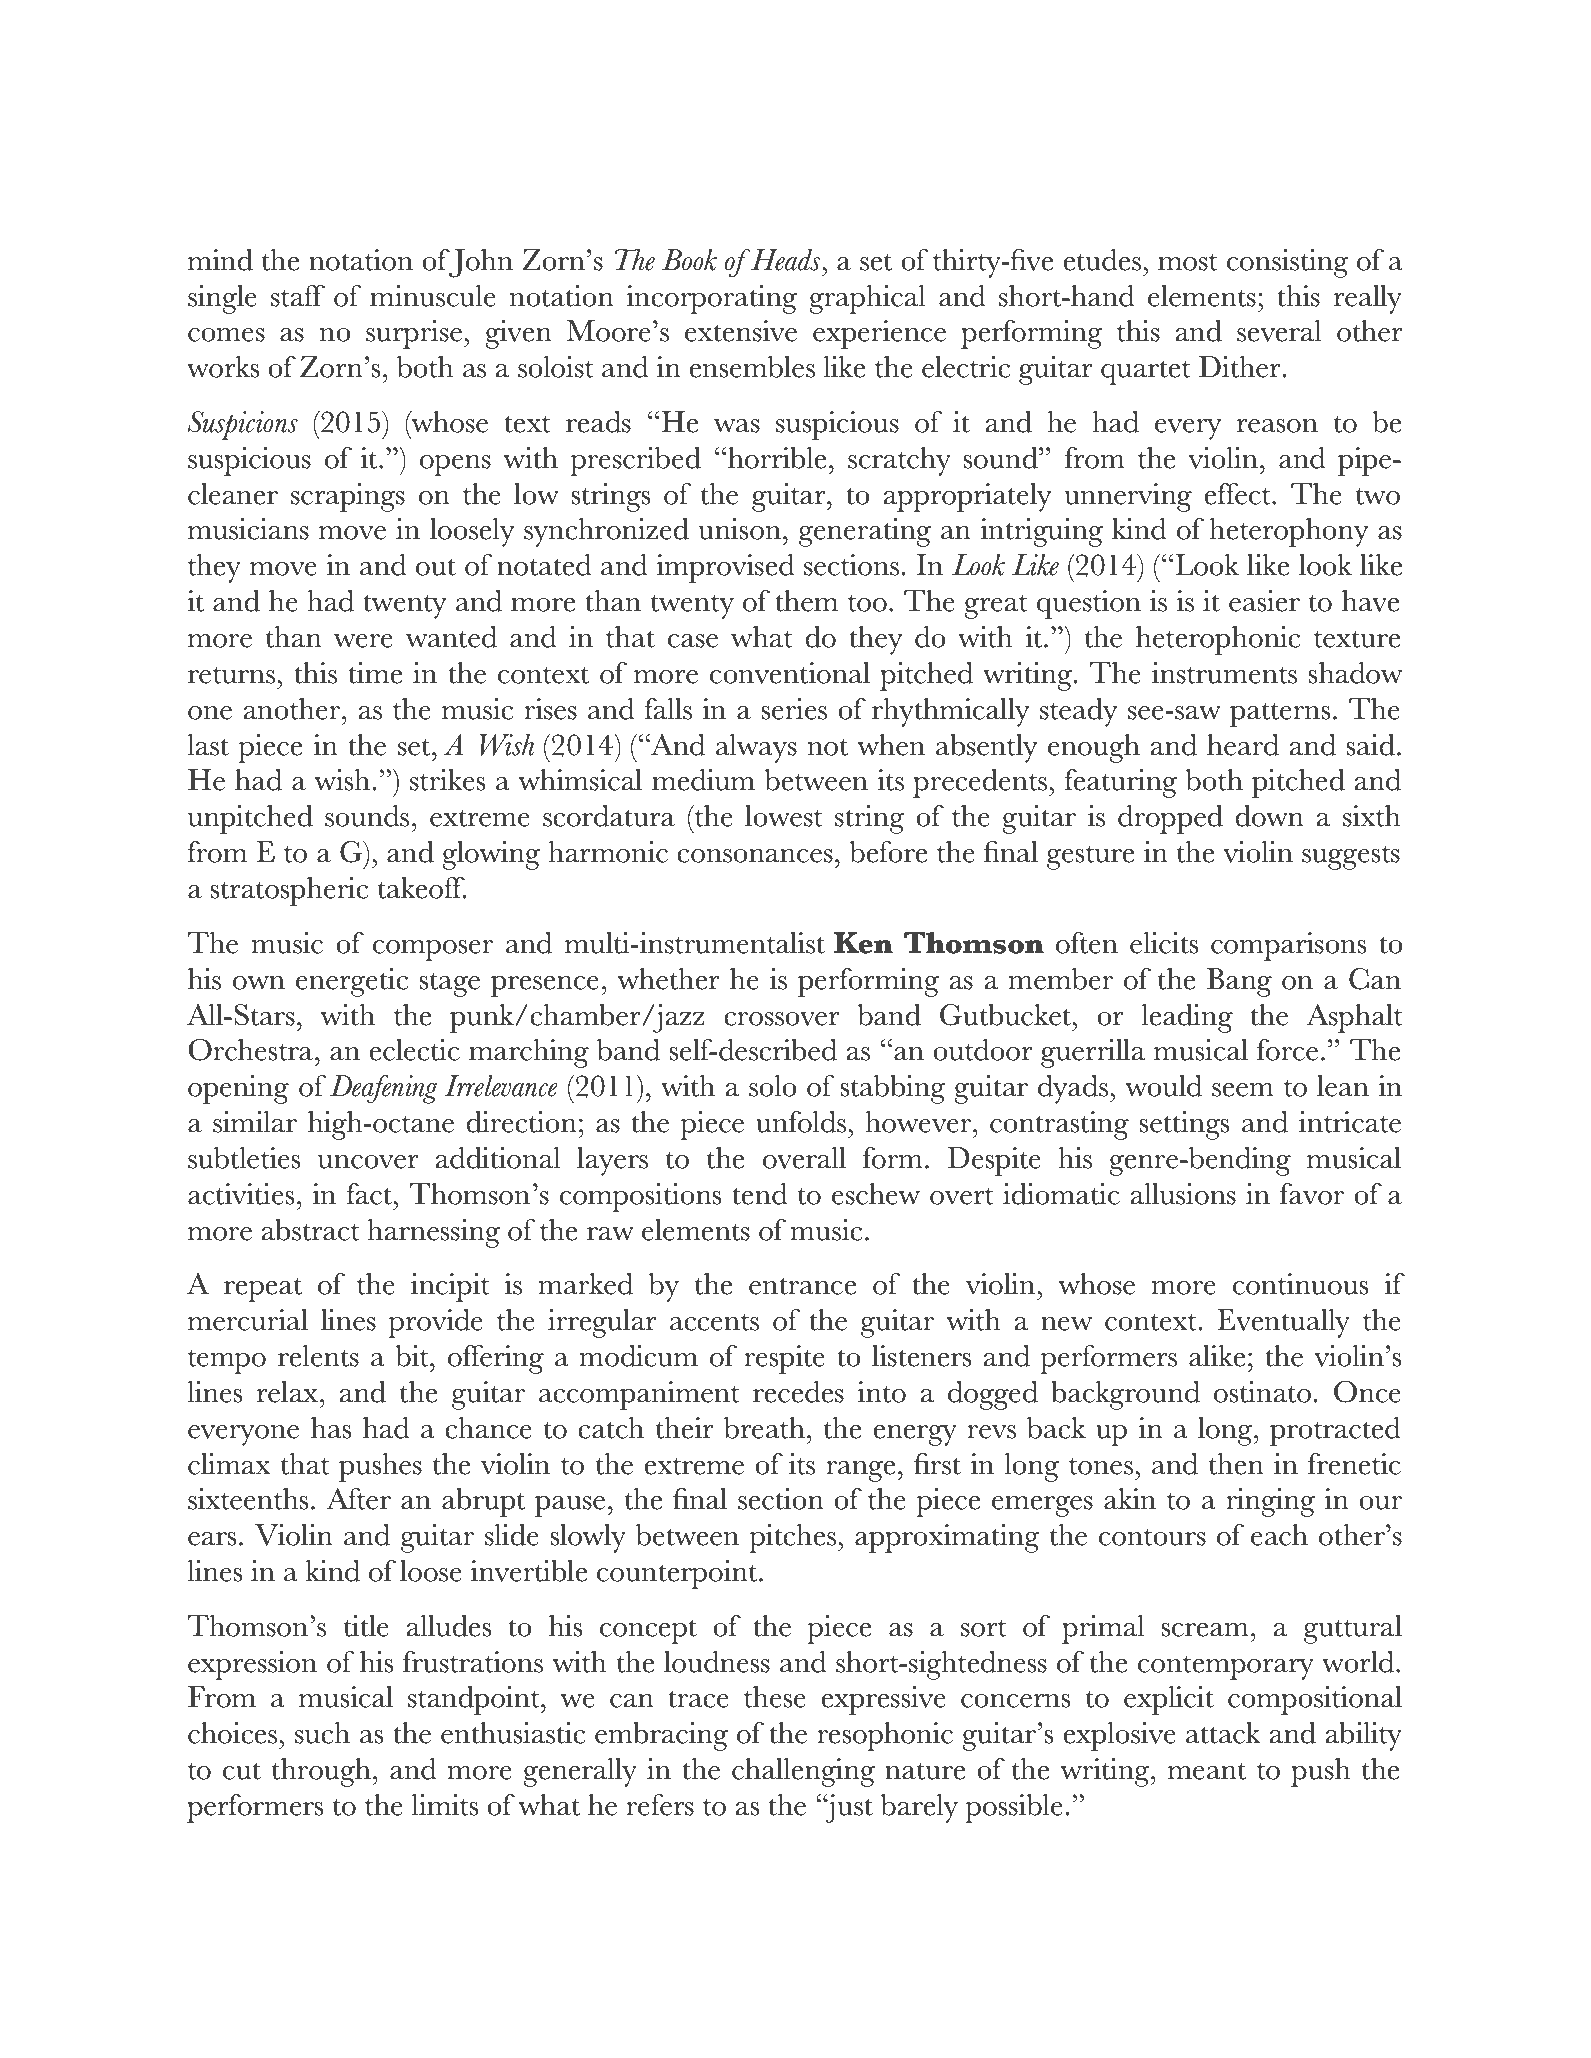  Describe the element at coordinates (802, 1286) in the screenshot. I see `entrance` at that location.
